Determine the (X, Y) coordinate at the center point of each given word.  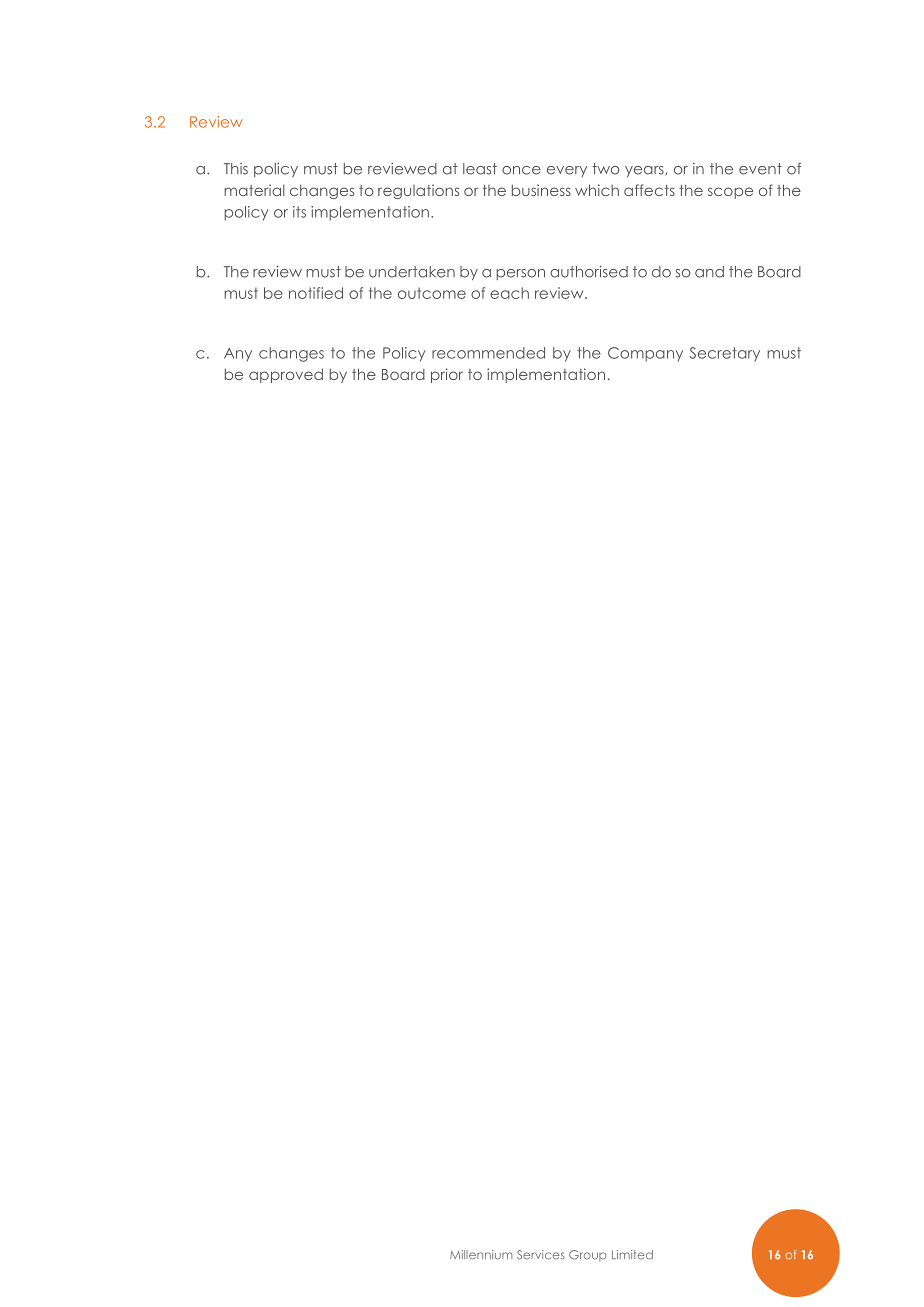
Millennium (481, 1255)
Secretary (724, 354)
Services (541, 1255)
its (299, 212)
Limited (632, 1255)
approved (286, 375)
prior (447, 375)
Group (587, 1256)
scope (730, 193)
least (480, 169)
